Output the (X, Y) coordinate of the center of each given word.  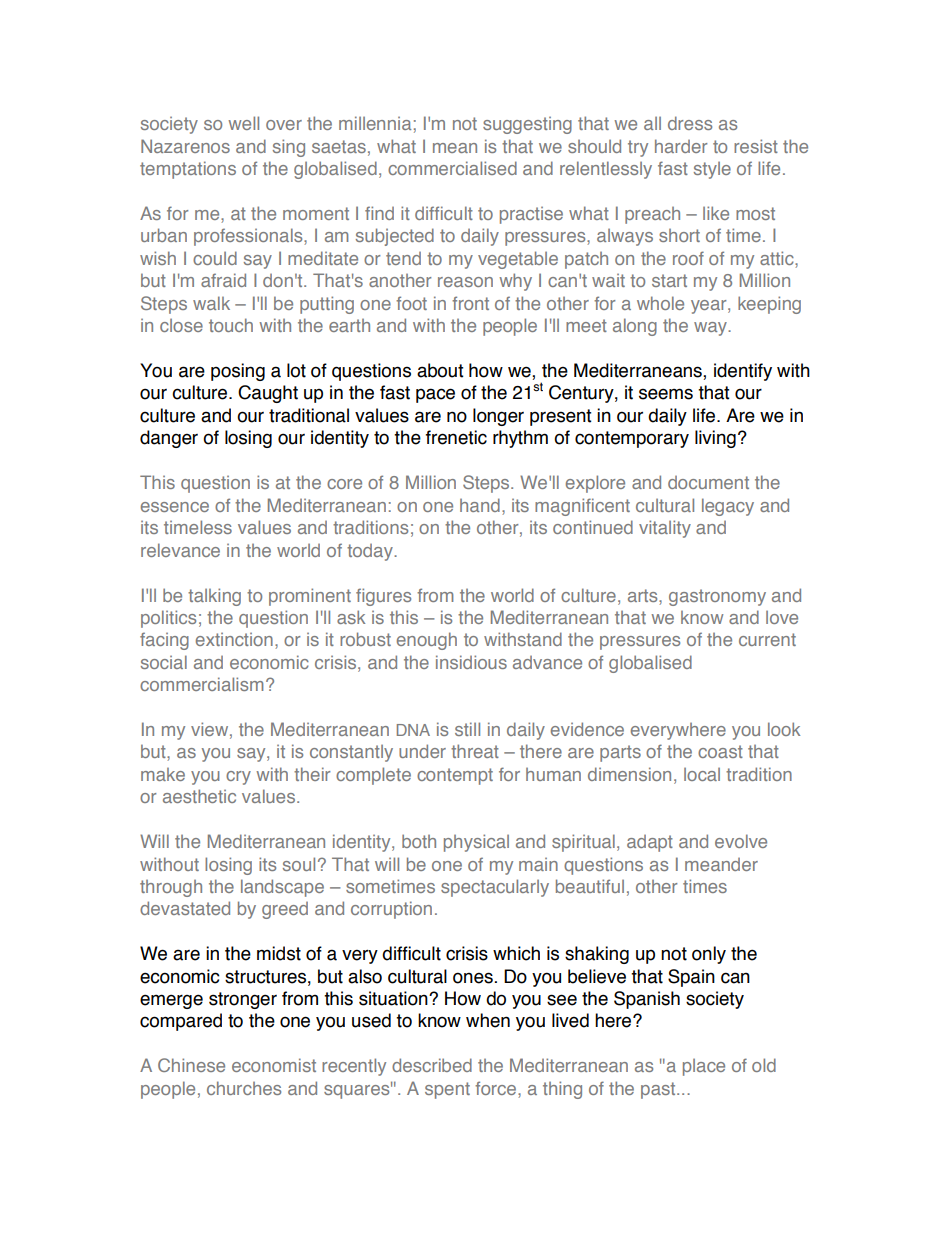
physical (476, 843)
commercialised (452, 168)
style (712, 170)
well (243, 123)
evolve (741, 841)
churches (244, 1088)
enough (427, 641)
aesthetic (199, 796)
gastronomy (717, 597)
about (440, 370)
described (432, 1065)
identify (743, 372)
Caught (268, 394)
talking (214, 597)
